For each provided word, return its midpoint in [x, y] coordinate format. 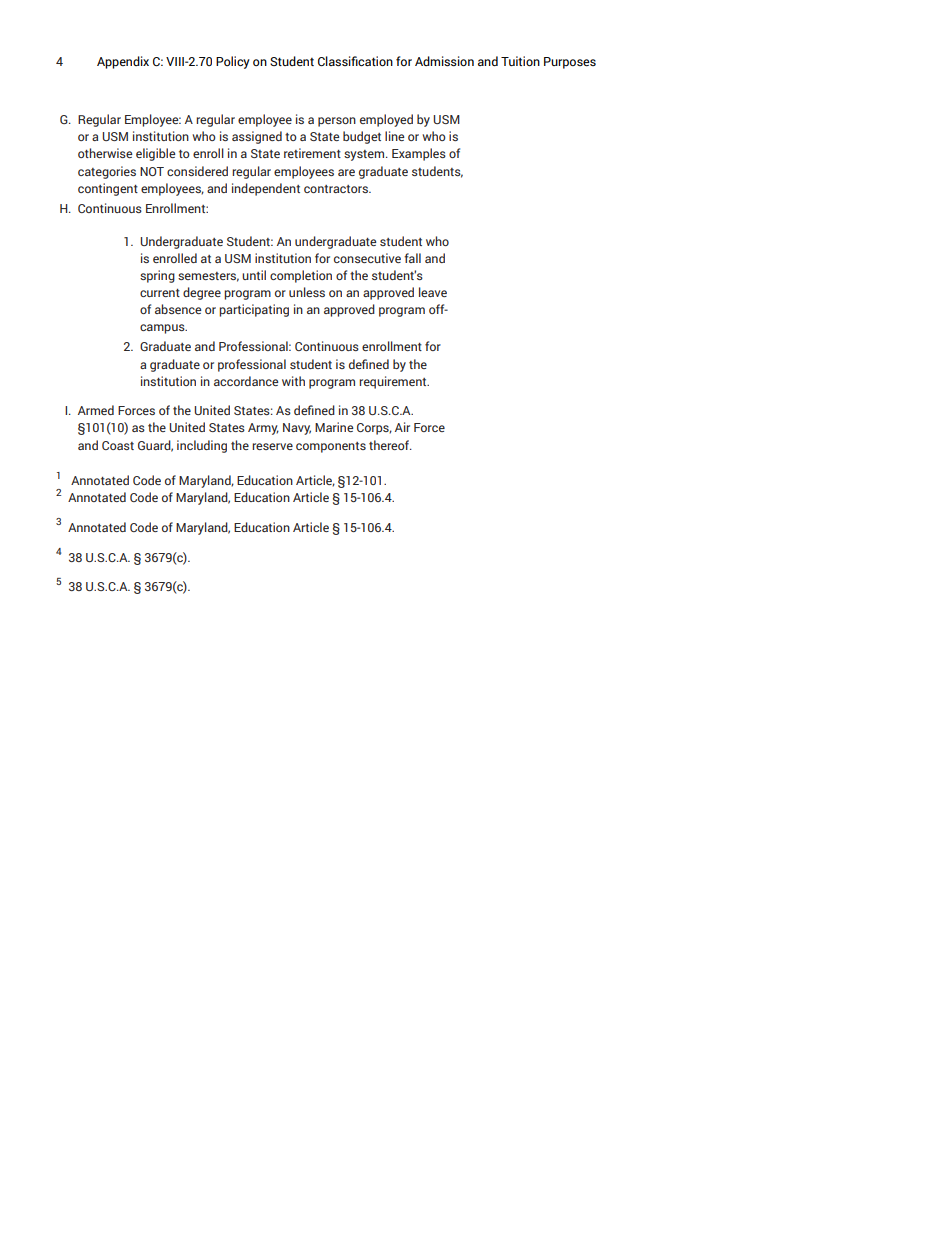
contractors [337, 189]
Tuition [520, 61]
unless [307, 292]
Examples [419, 154]
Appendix [123, 62]
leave [433, 292]
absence [178, 309]
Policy [233, 62]
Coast [118, 445]
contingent [108, 189]
